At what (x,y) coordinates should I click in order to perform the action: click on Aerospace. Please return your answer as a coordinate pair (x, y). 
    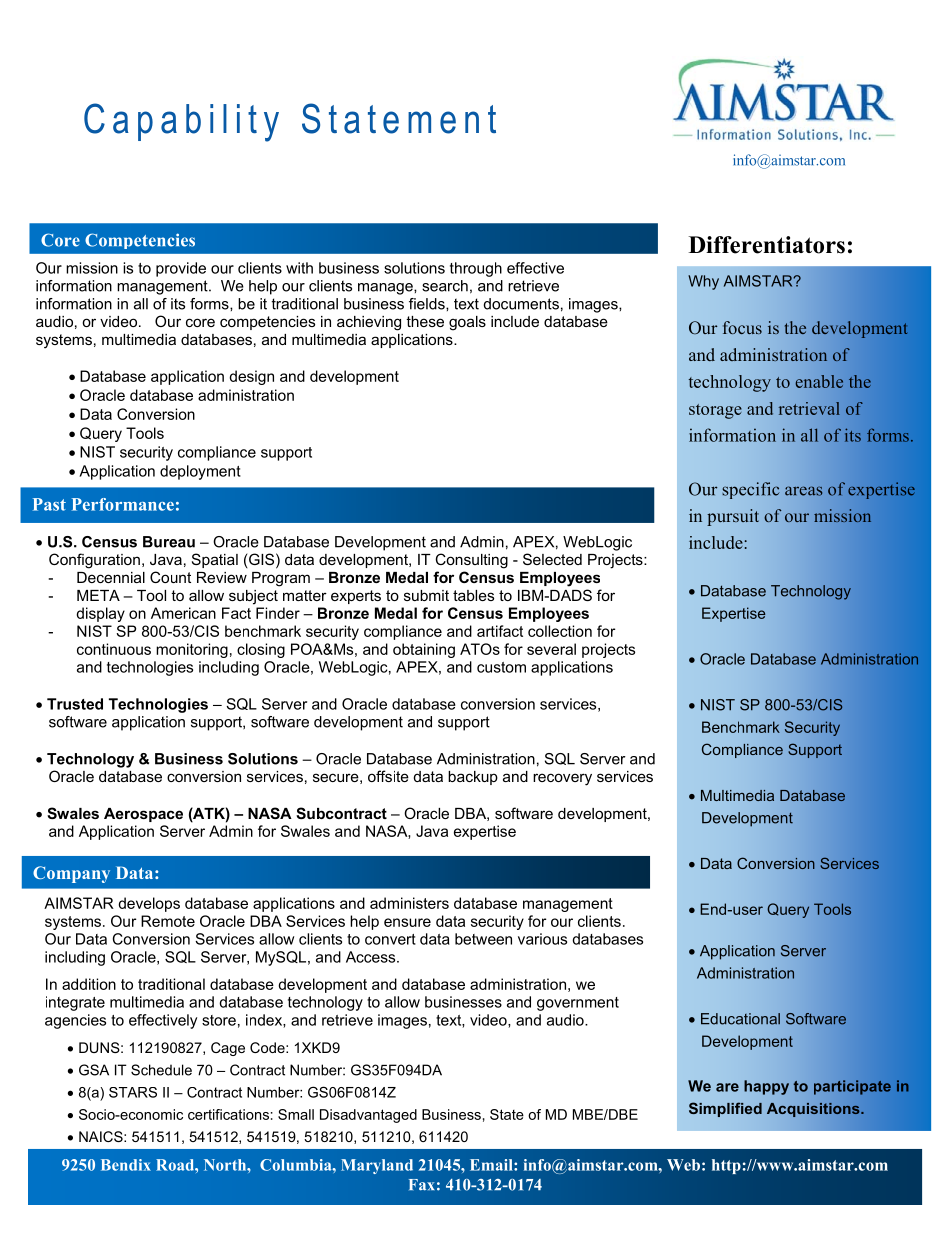
    Looking at the image, I should click on (143, 815).
